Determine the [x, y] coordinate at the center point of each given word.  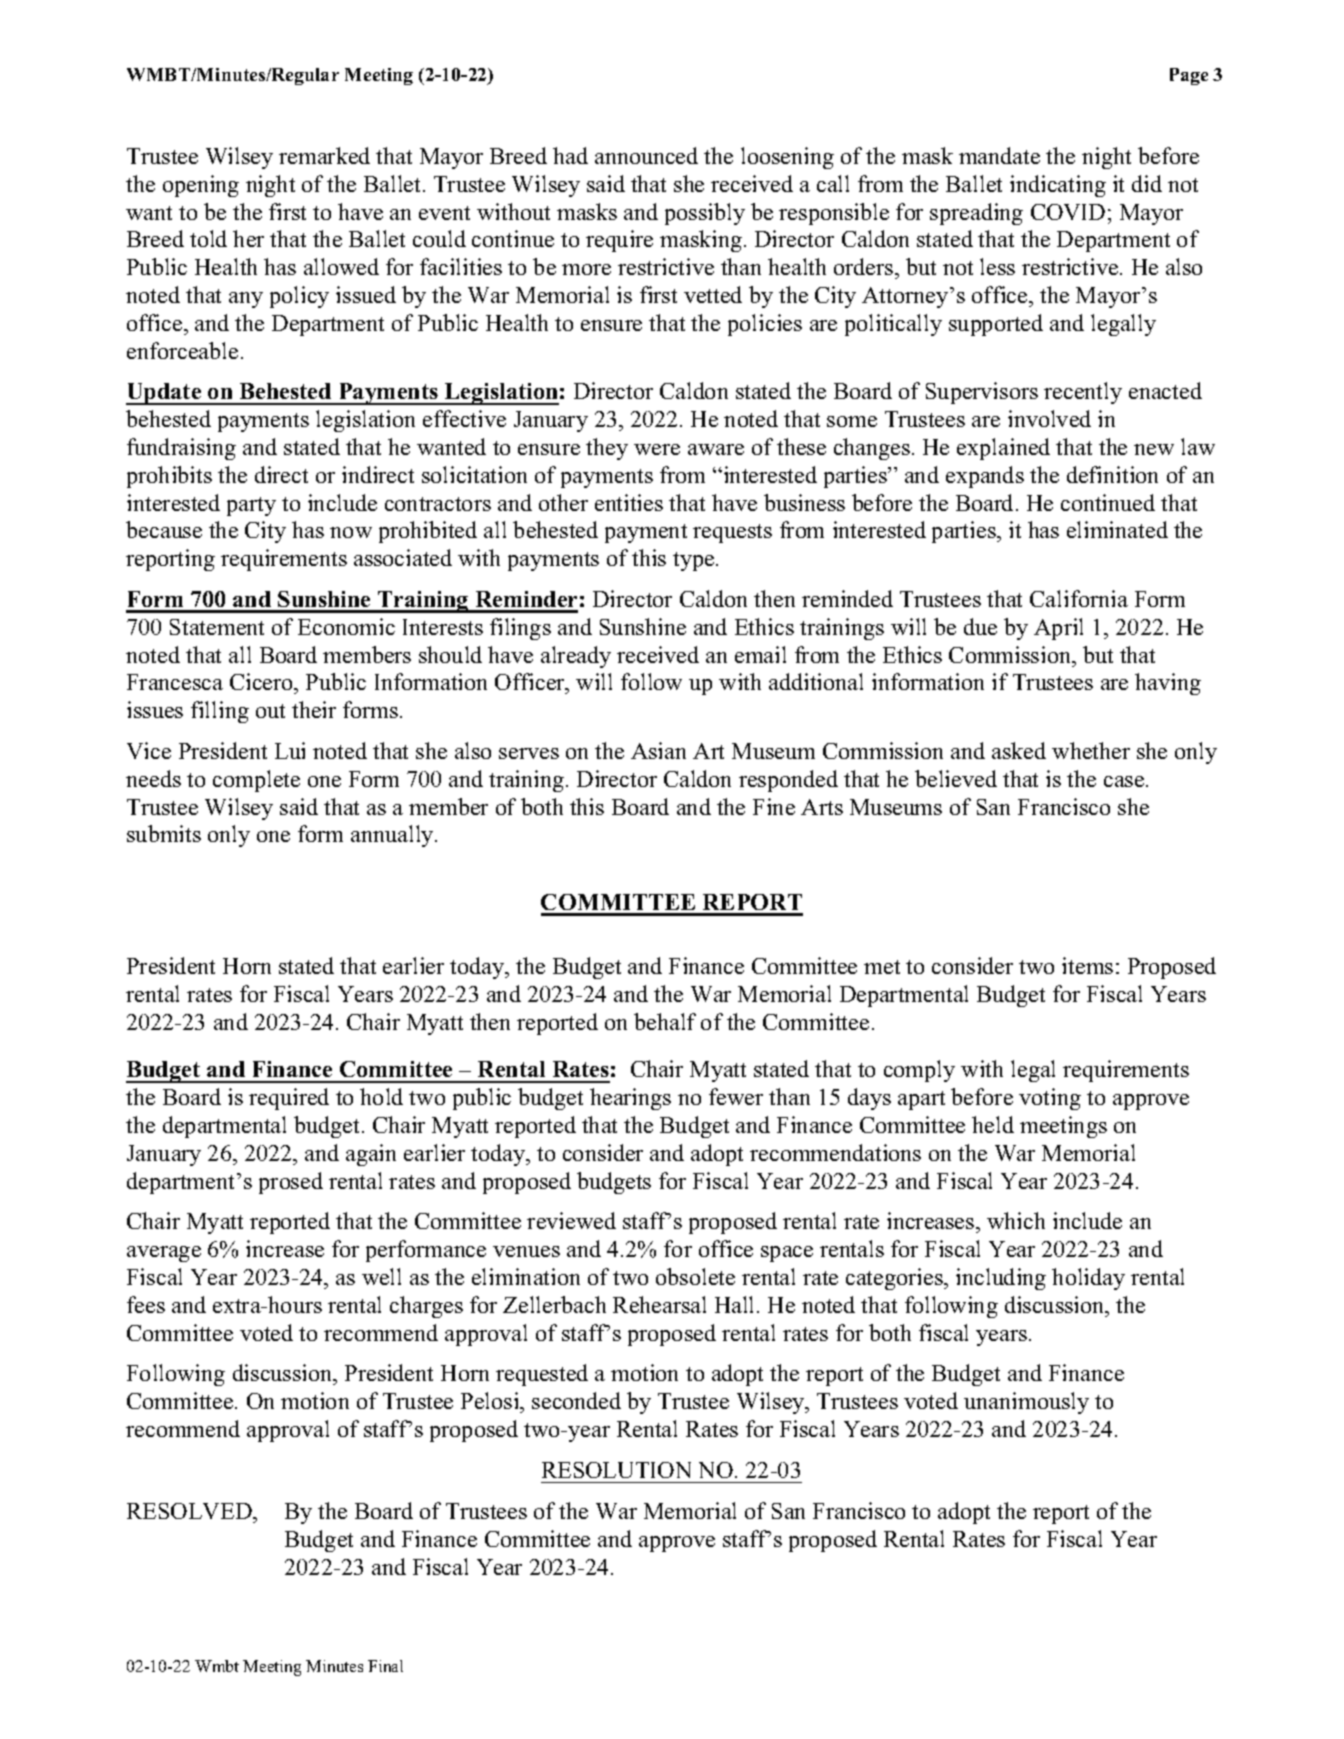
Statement [217, 627]
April [1058, 629]
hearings [630, 1099]
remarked [324, 155]
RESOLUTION [616, 1470]
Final [385, 1666]
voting [1050, 1099]
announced [646, 155]
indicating [1058, 186]
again [371, 1155]
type [695, 561]
